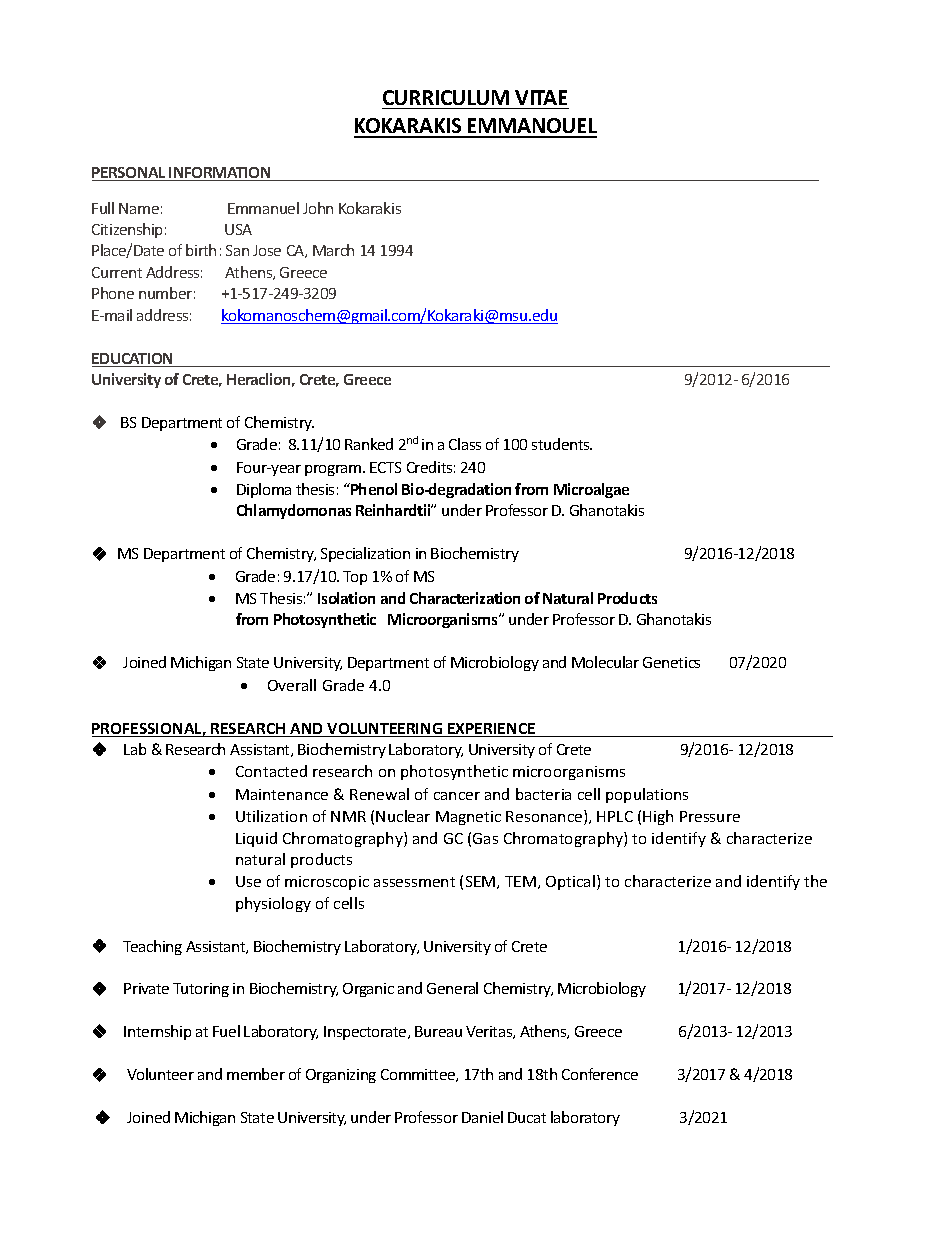 The height and width of the document is (1233, 952). Describe the element at coordinates (562, 444) in the document. I see `students` at that location.
